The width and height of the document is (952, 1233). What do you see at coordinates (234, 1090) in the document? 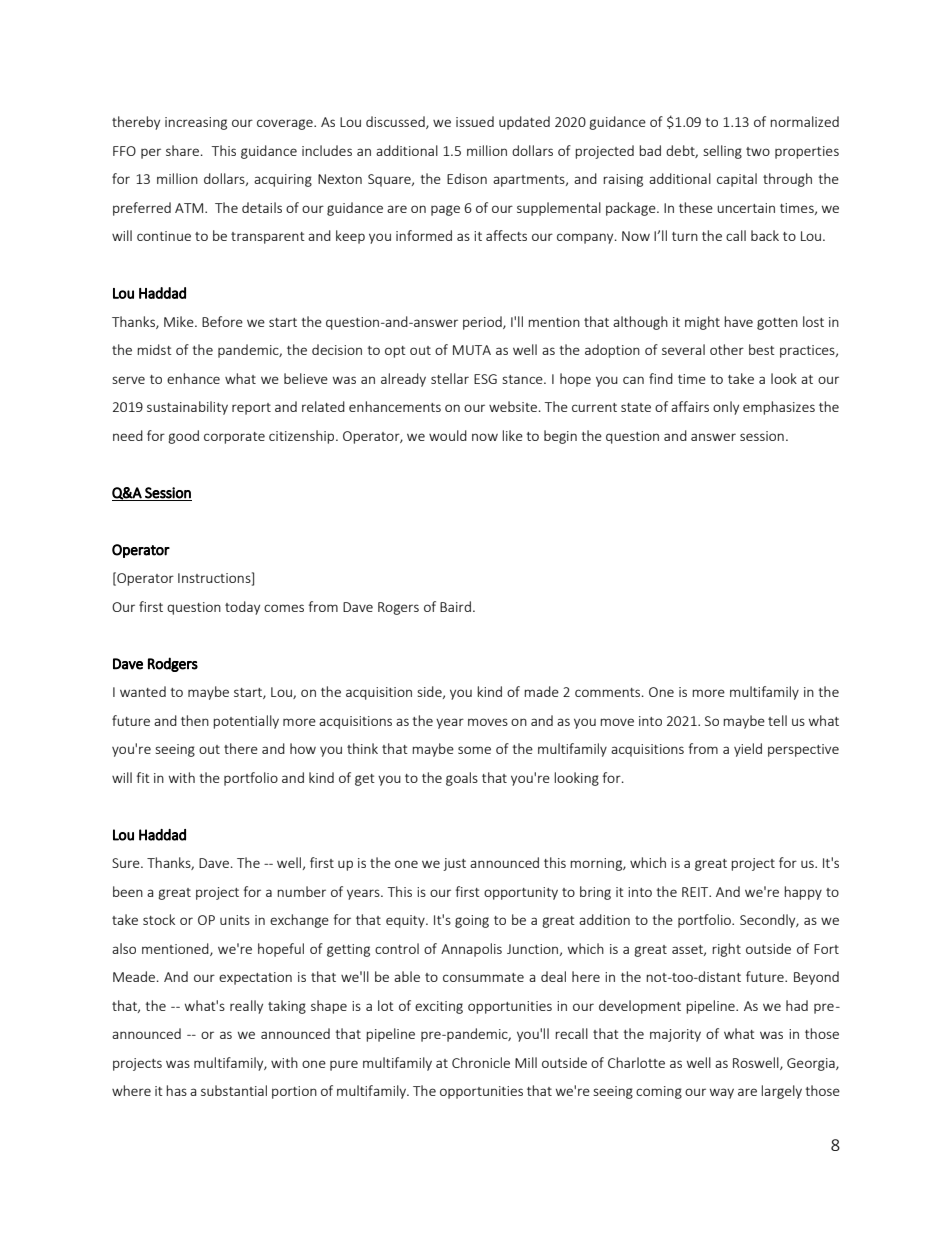
I see `substantial` at bounding box center [234, 1090].
